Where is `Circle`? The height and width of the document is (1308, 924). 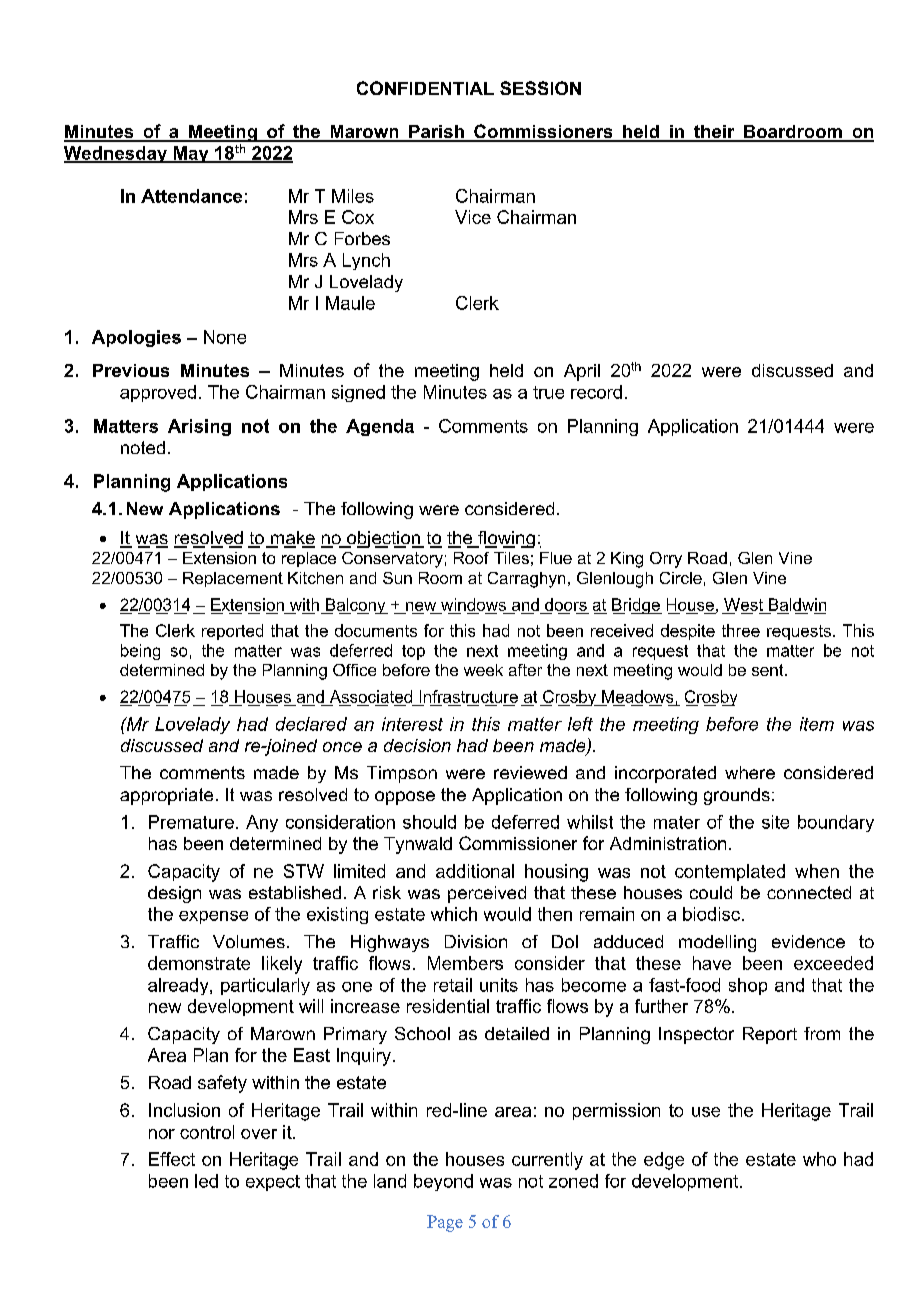
Circle is located at coordinates (681, 578).
